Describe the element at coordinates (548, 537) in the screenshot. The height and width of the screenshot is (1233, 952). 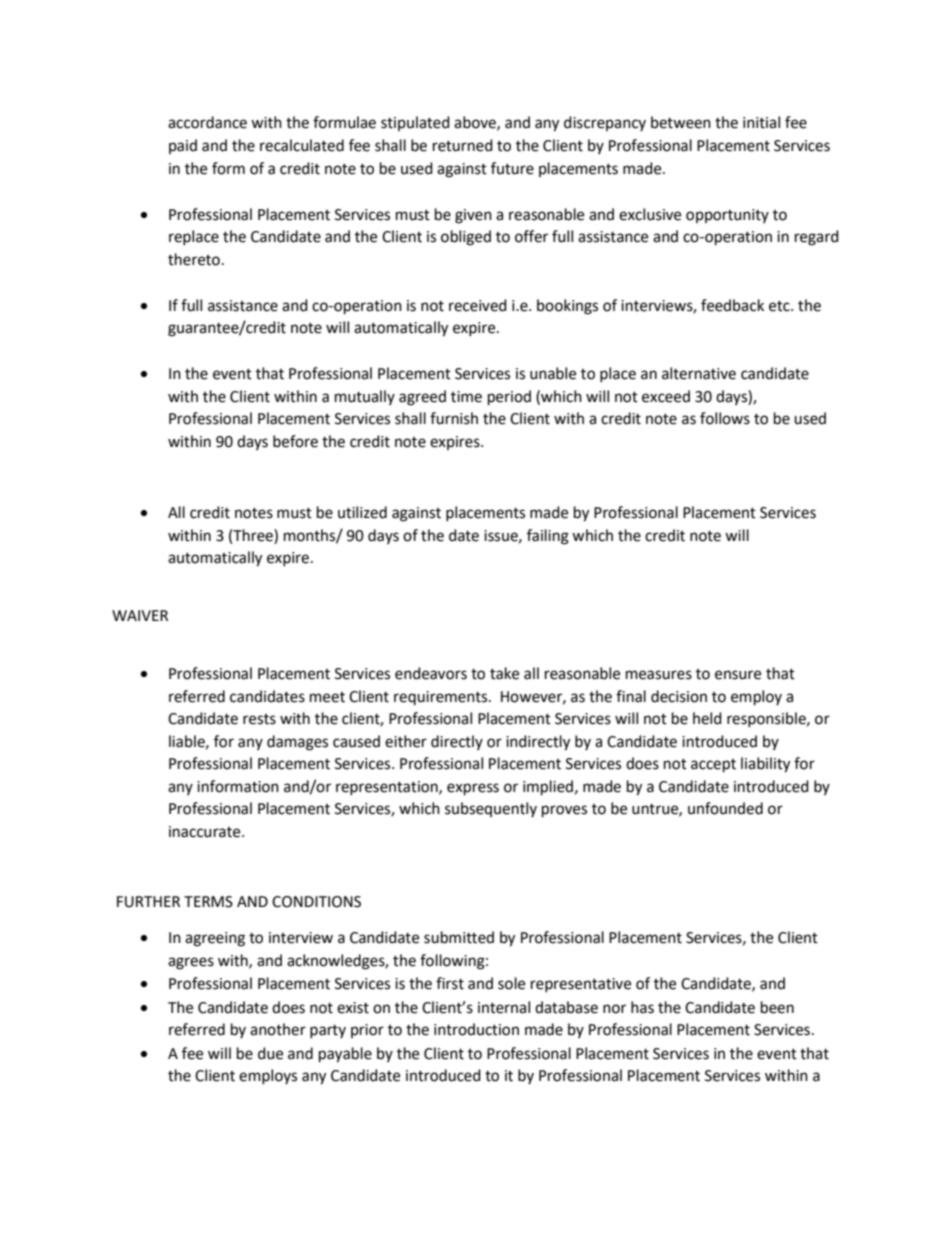
I see `failing` at that location.
